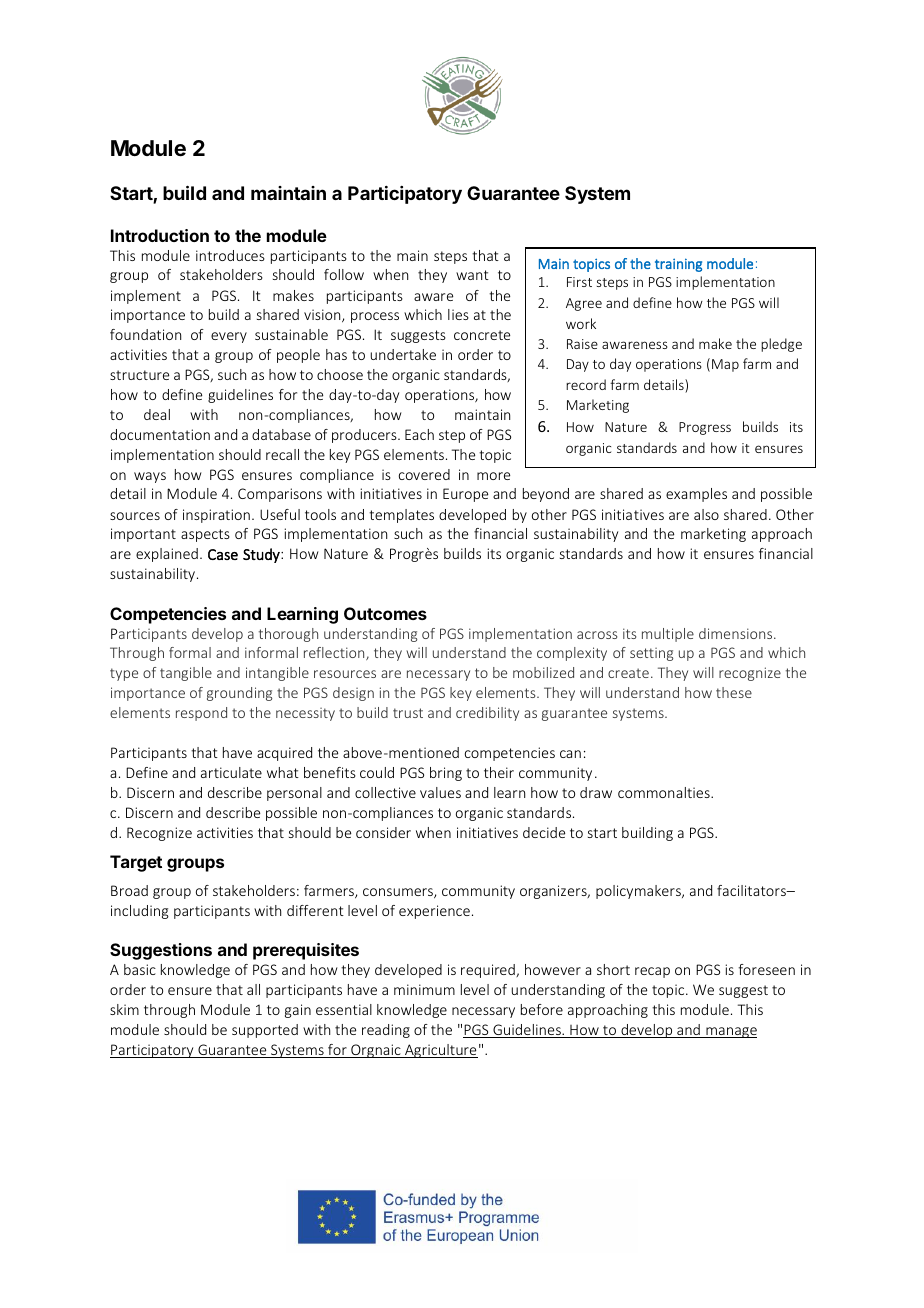 The image size is (924, 1308). What do you see at coordinates (265, 1031) in the screenshot?
I see `supported` at bounding box center [265, 1031].
